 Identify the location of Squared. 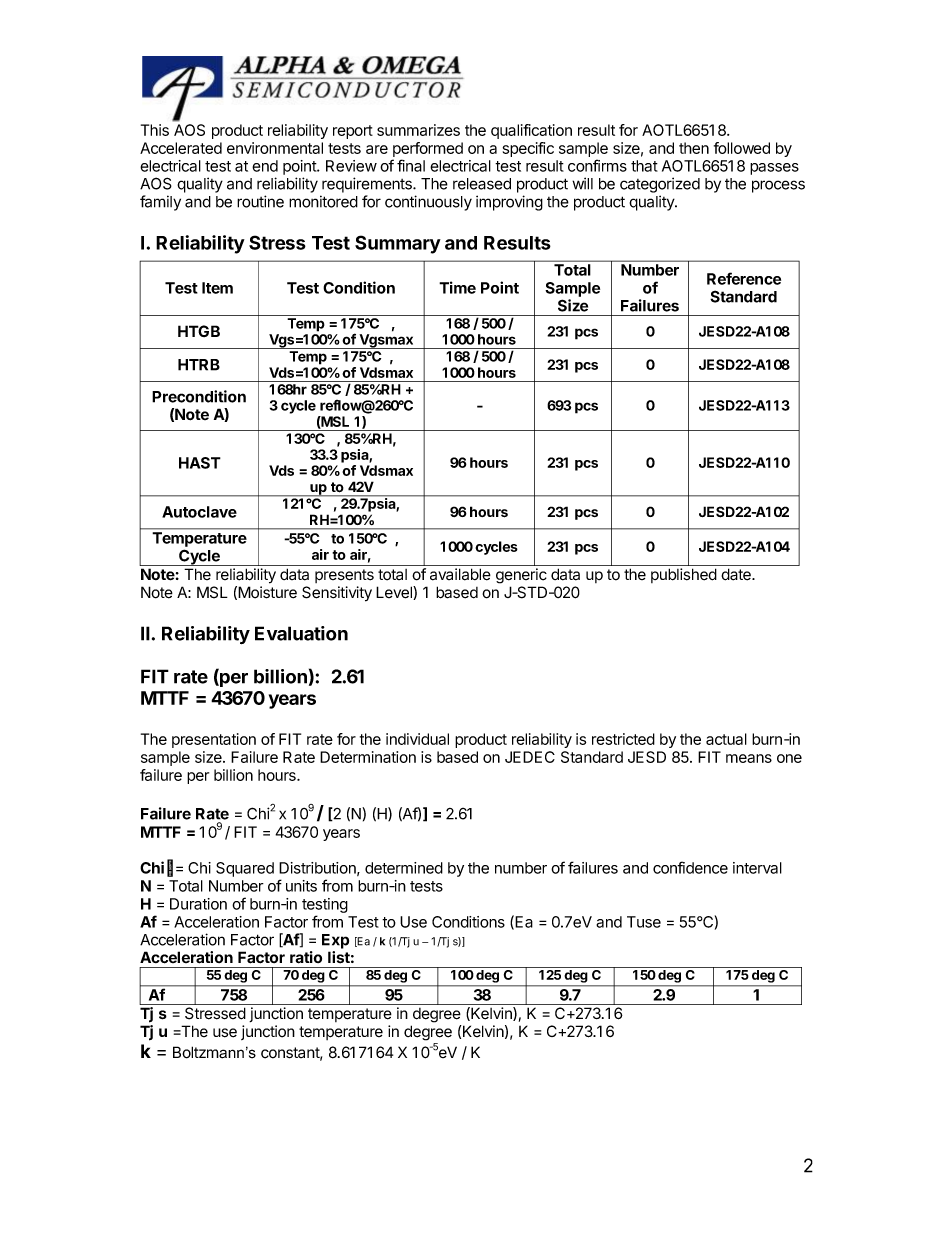
(245, 869).
